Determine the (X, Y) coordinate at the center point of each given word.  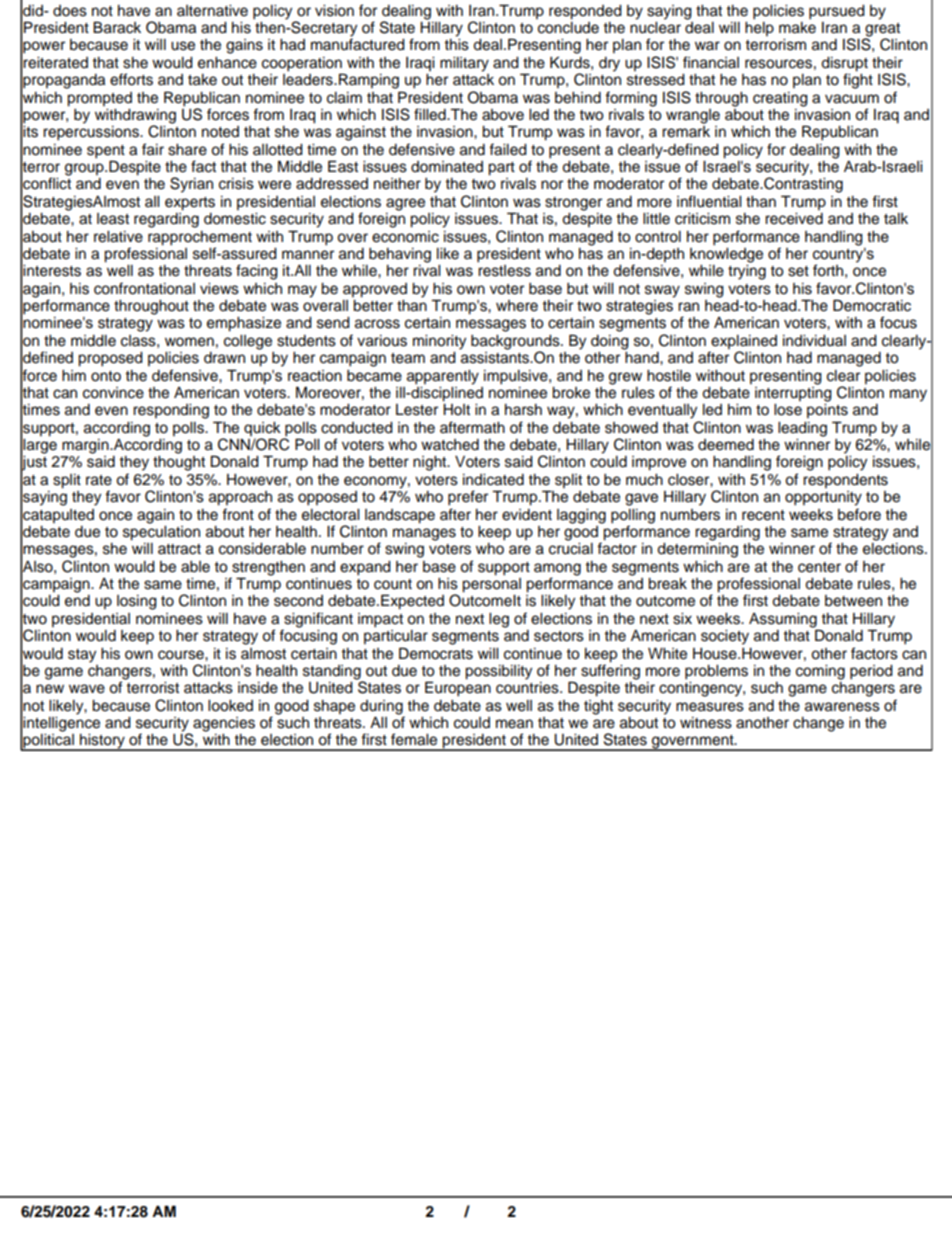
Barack (117, 27)
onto (106, 376)
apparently (443, 377)
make (797, 26)
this (456, 45)
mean (514, 724)
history (102, 742)
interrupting (793, 393)
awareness (842, 707)
